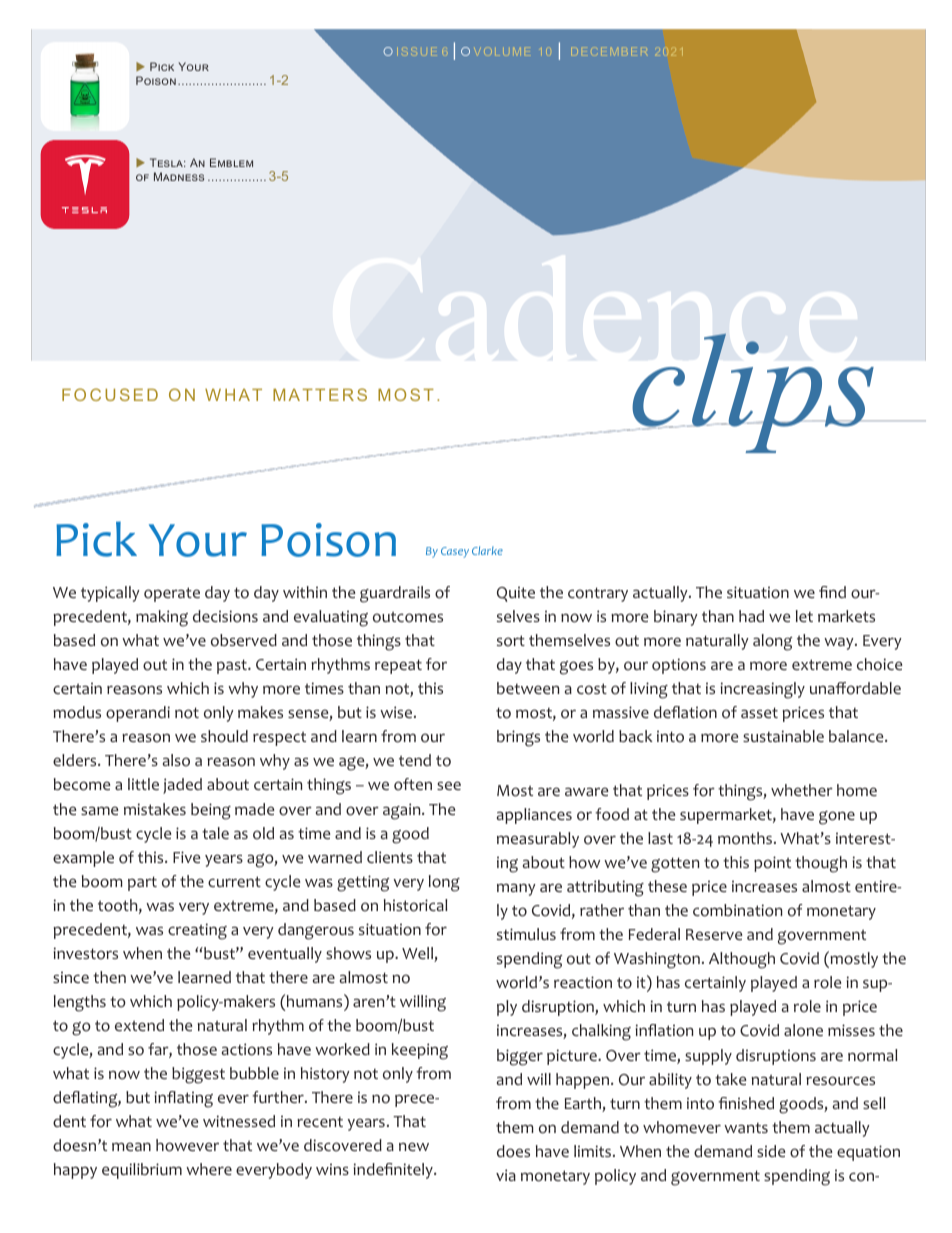 This image has width=952, height=1233. What do you see at coordinates (506, 1175) in the image?
I see `via` at bounding box center [506, 1175].
